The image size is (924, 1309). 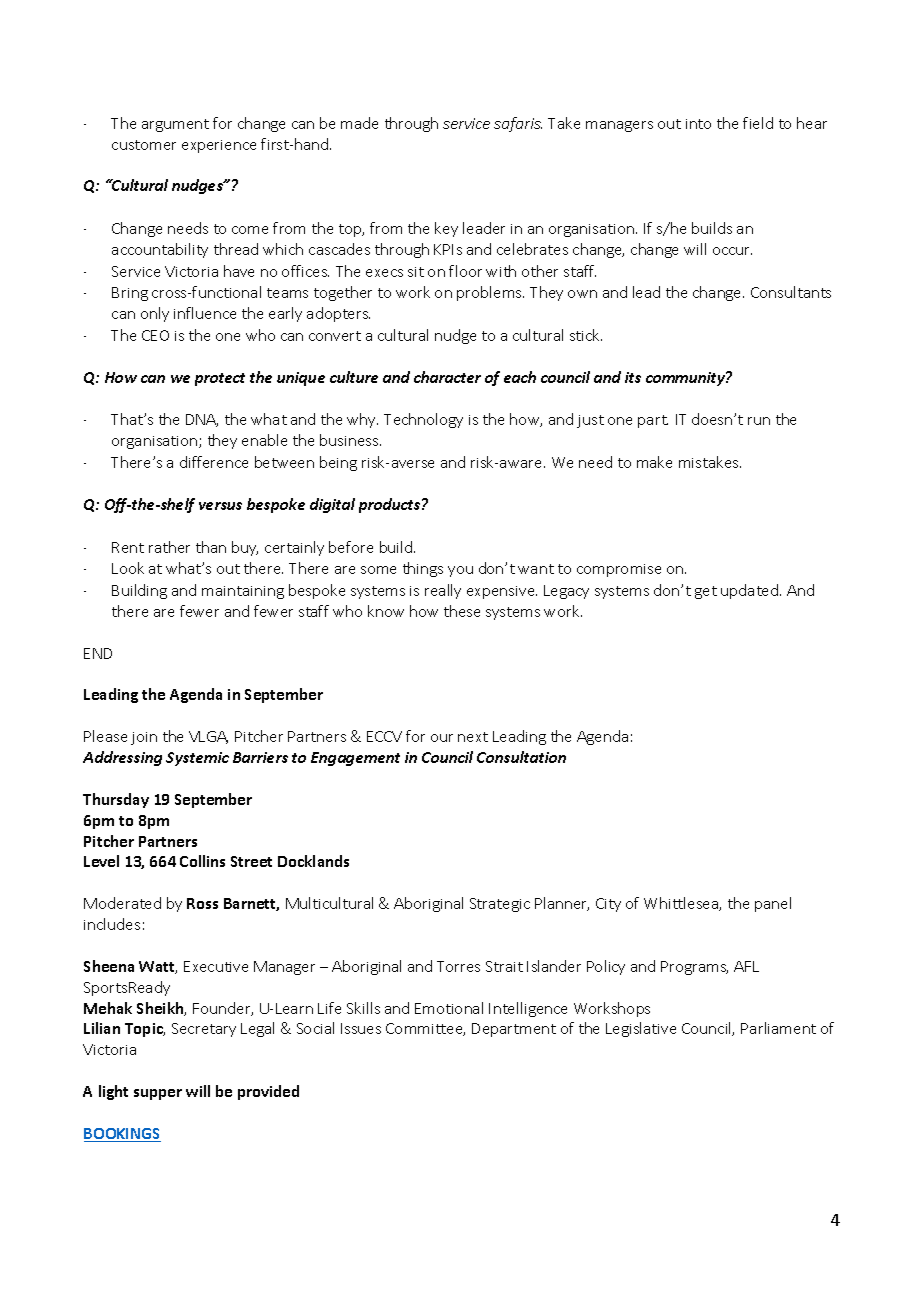 I want to click on protect, so click(x=220, y=379).
